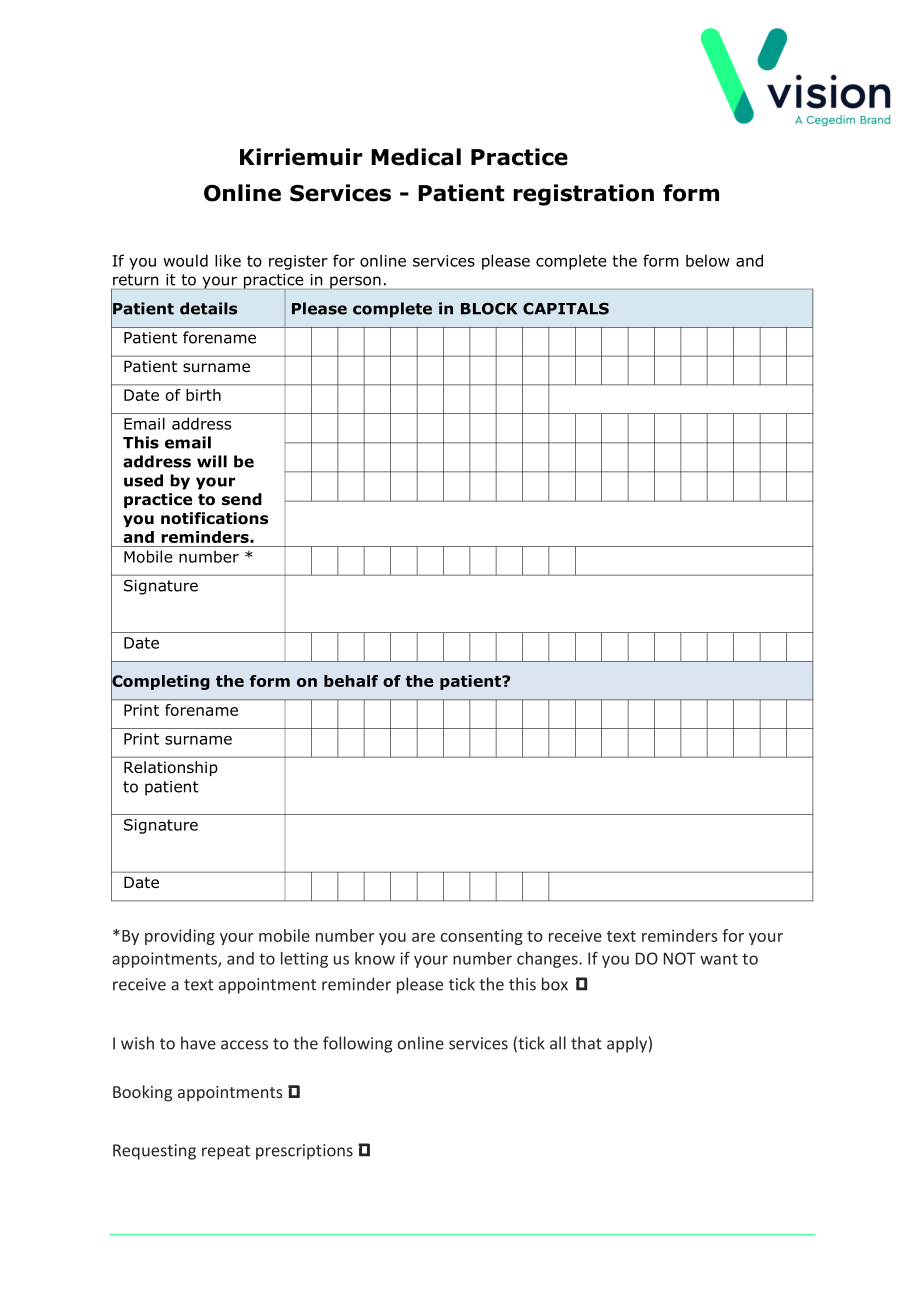  What do you see at coordinates (226, 1152) in the screenshot?
I see `repeat` at bounding box center [226, 1152].
